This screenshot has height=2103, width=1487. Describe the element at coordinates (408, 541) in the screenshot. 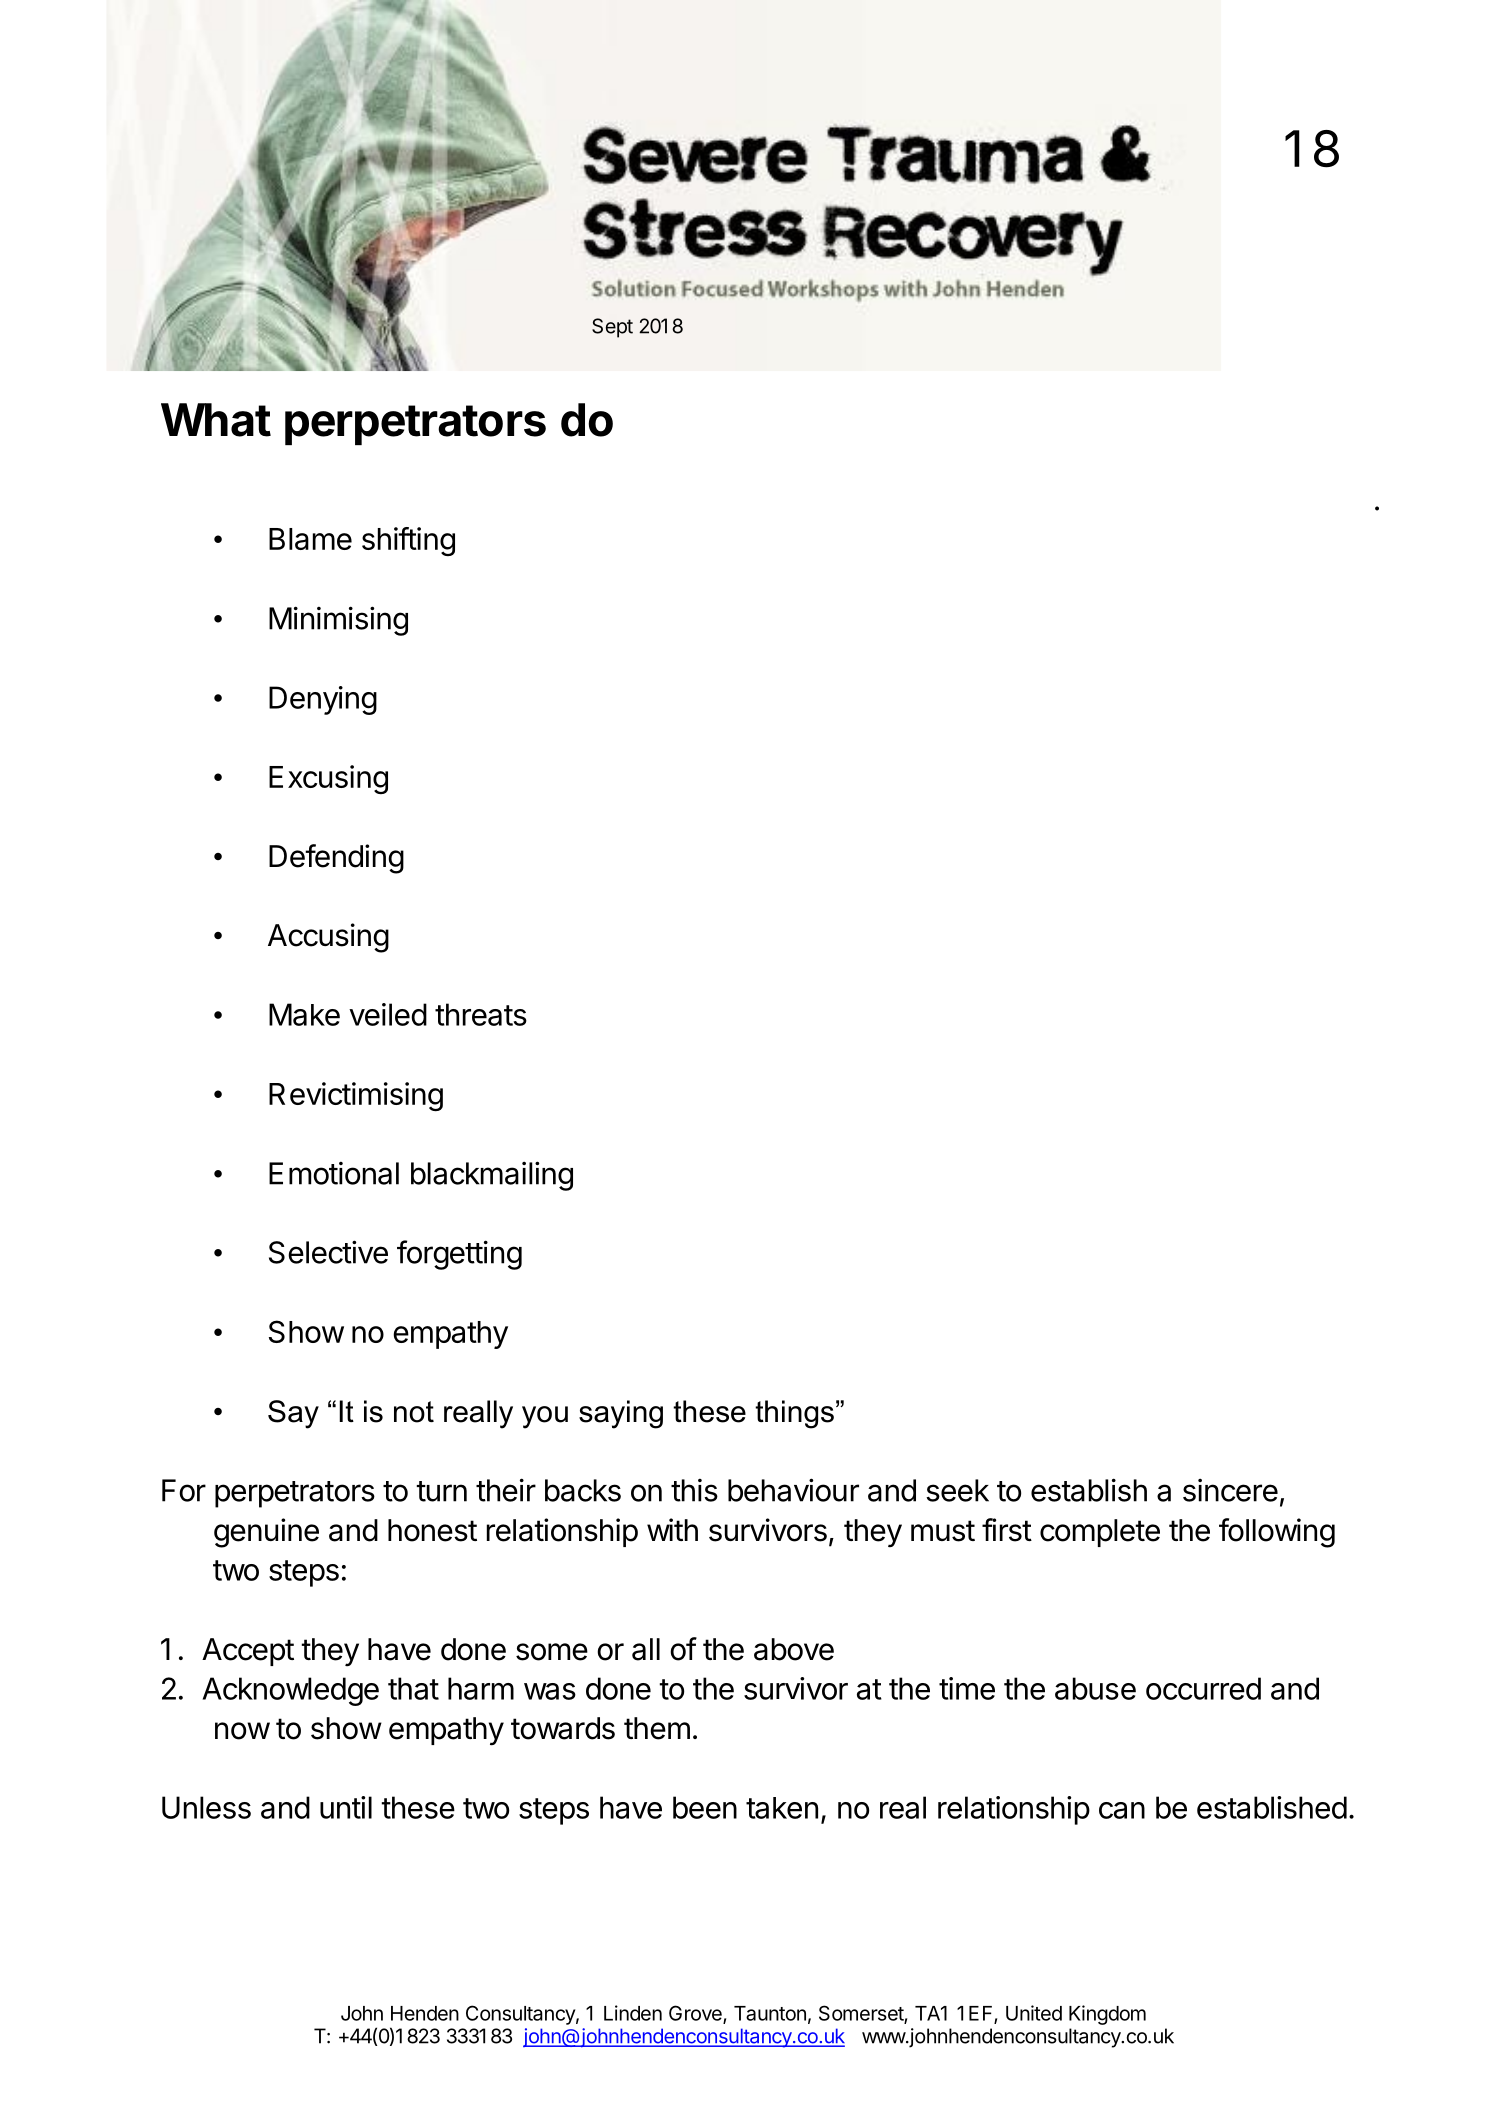

I see `shifting` at that location.
